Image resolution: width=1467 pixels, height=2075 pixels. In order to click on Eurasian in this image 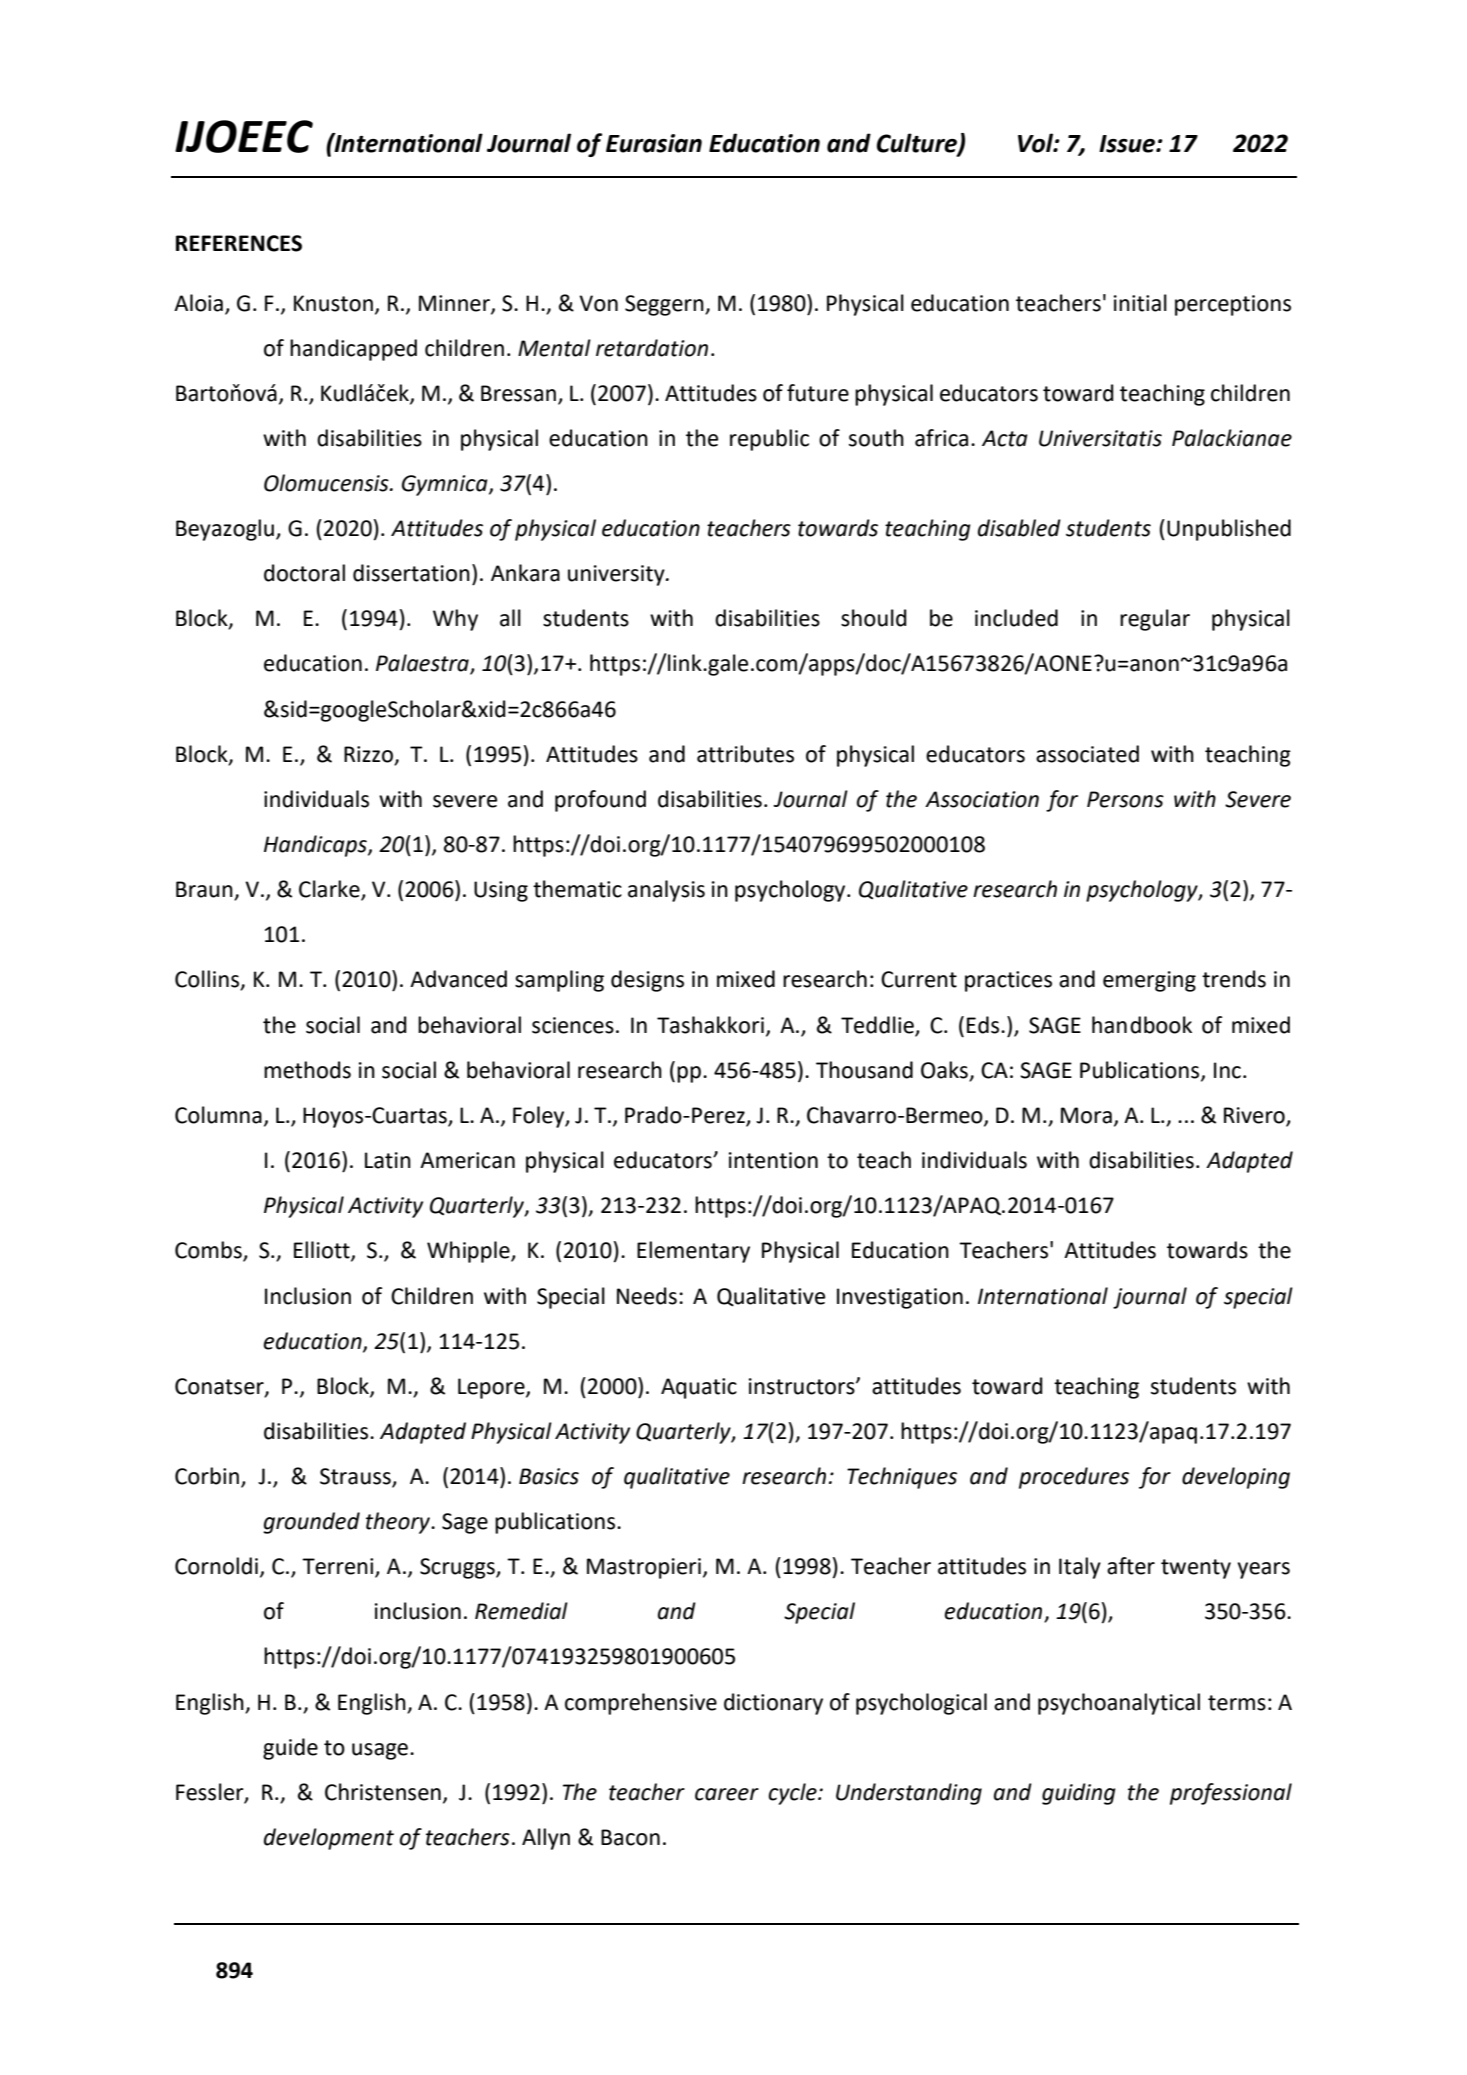, I will do `click(654, 143)`.
